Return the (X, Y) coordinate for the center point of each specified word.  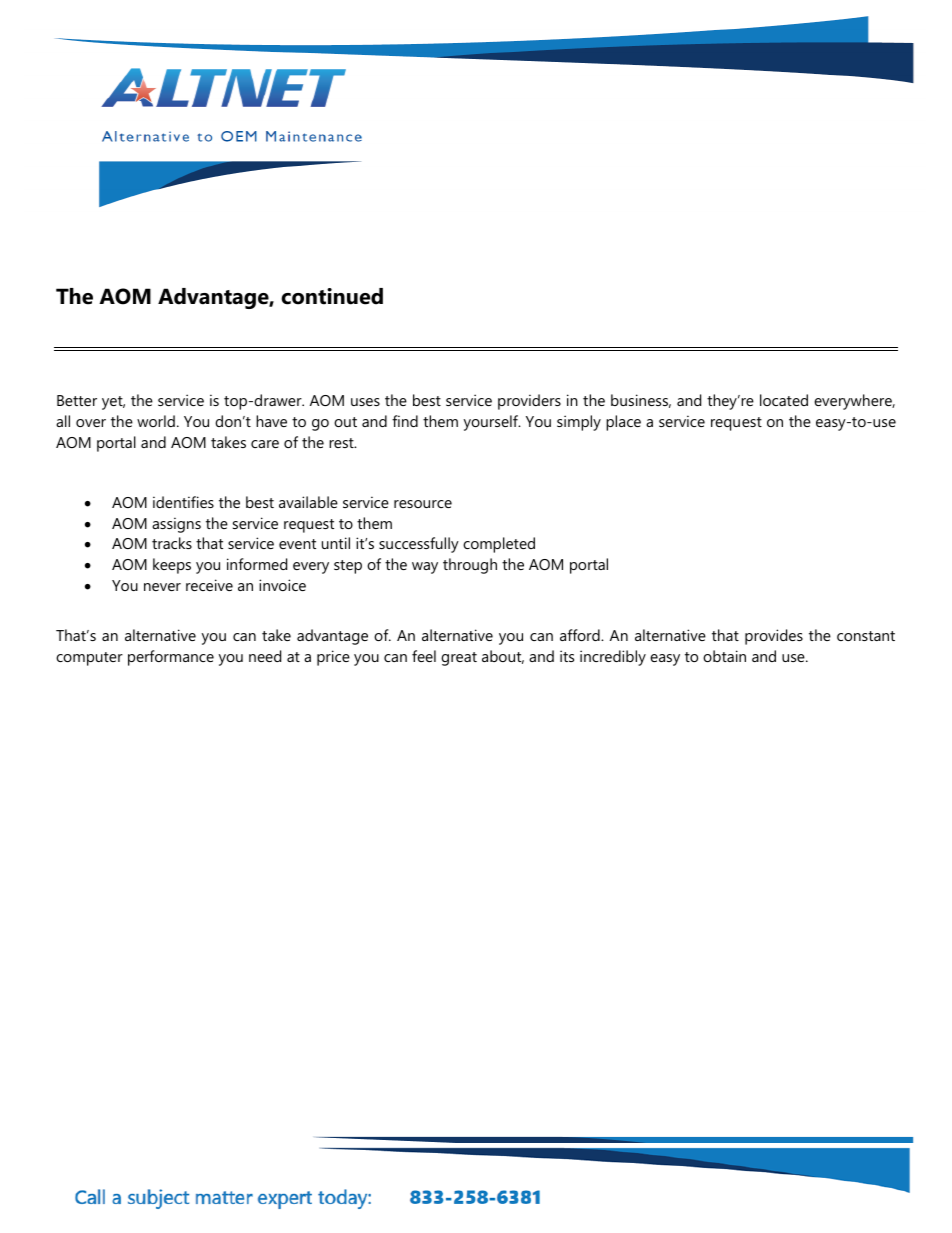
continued (332, 296)
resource (423, 504)
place (623, 423)
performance (171, 658)
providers (529, 402)
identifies (183, 502)
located (784, 400)
